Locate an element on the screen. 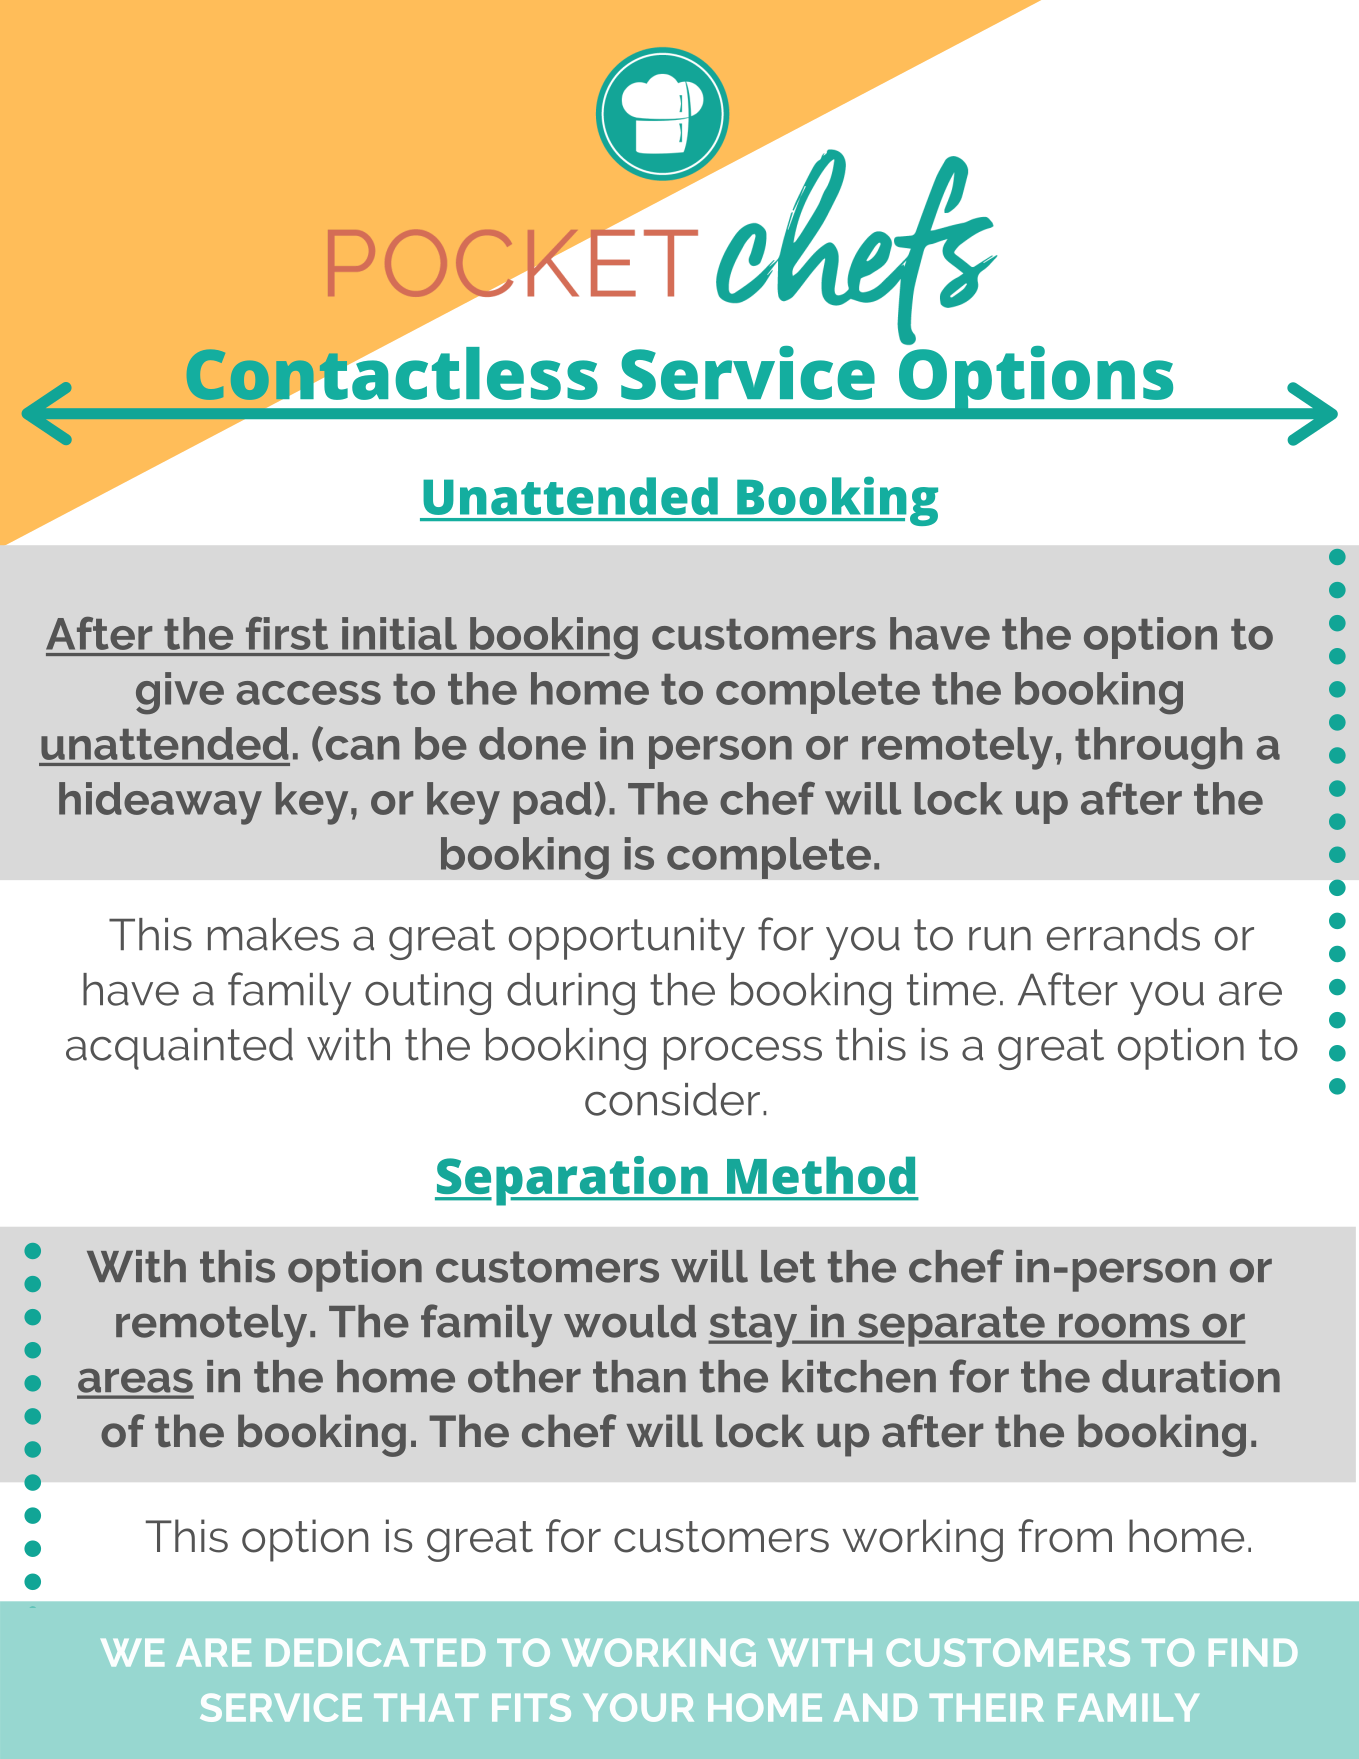 This screenshot has width=1359, height=1759. DEDICATED is located at coordinates (375, 1652).
